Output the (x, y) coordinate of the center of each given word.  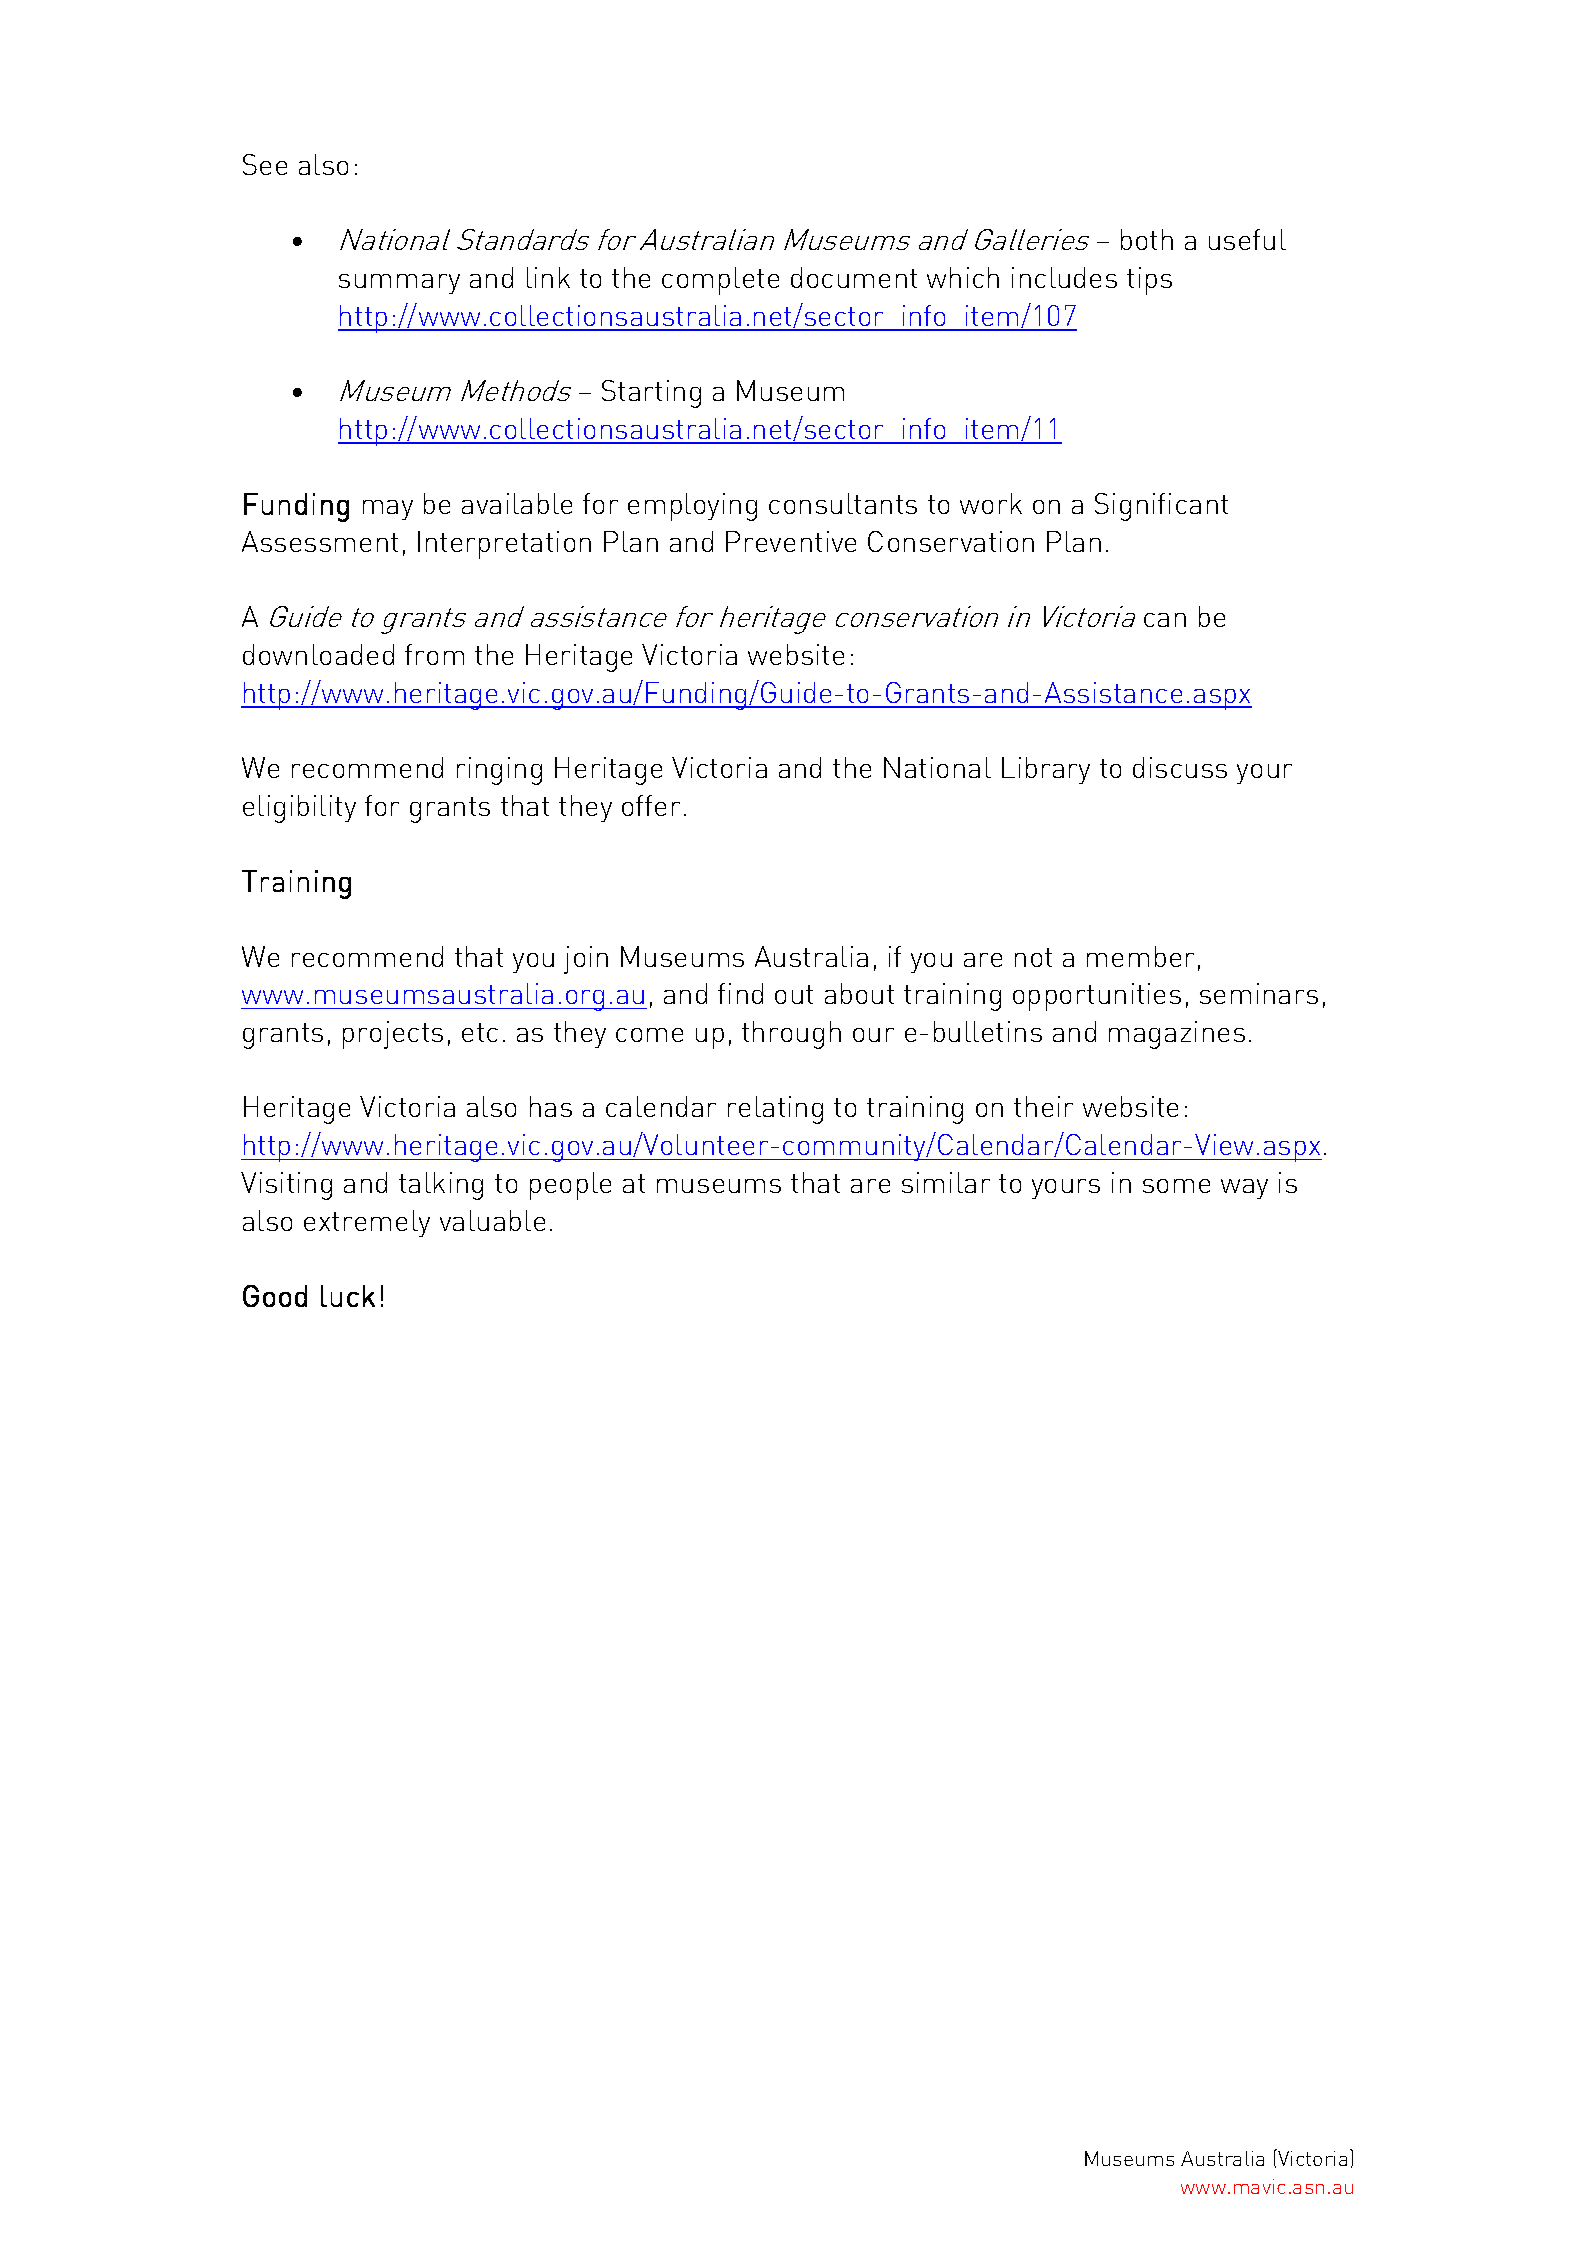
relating (775, 1110)
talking (441, 1186)
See (265, 164)
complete (720, 281)
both (1147, 239)
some (1176, 1186)
